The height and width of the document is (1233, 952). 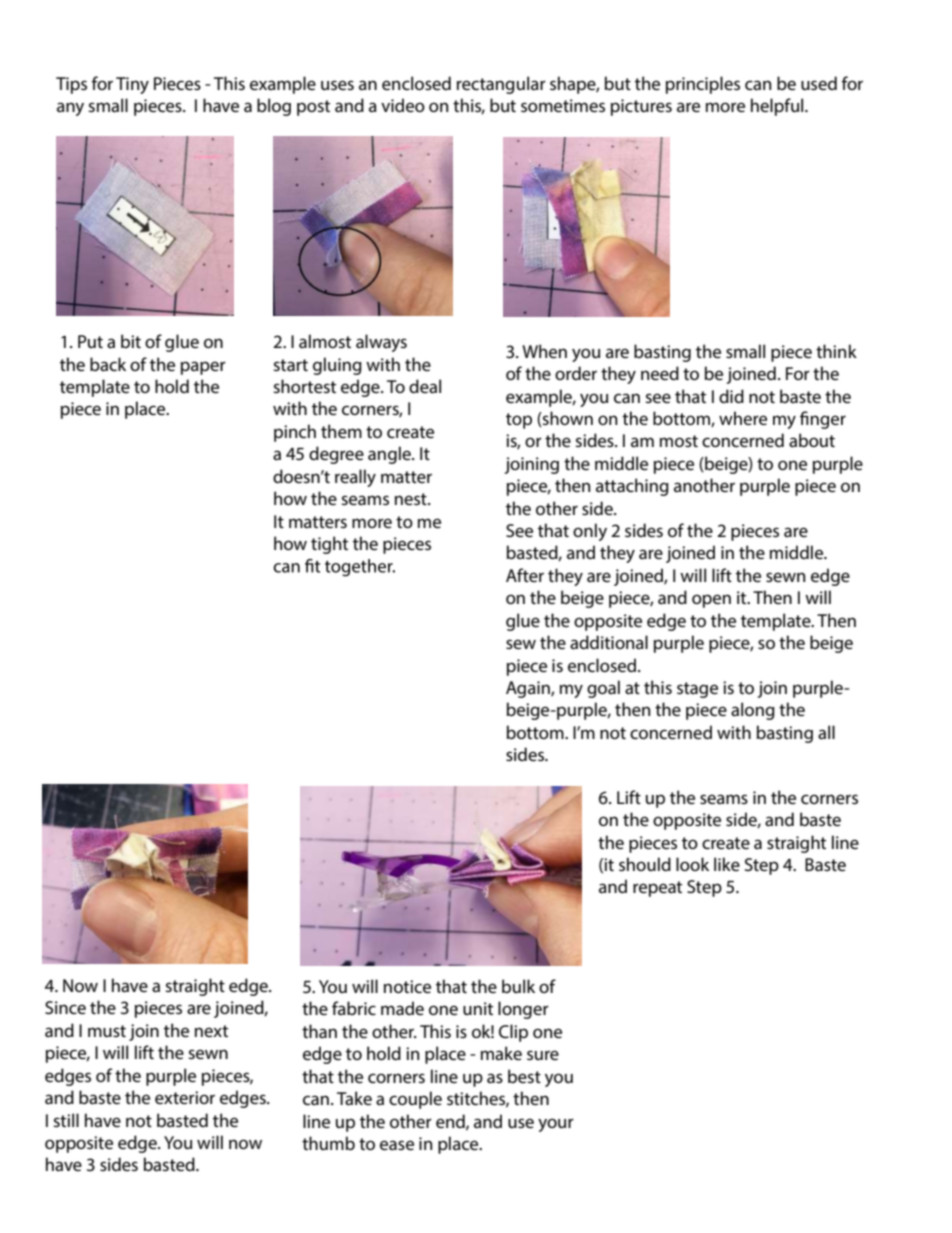 I want to click on like, so click(x=727, y=864).
